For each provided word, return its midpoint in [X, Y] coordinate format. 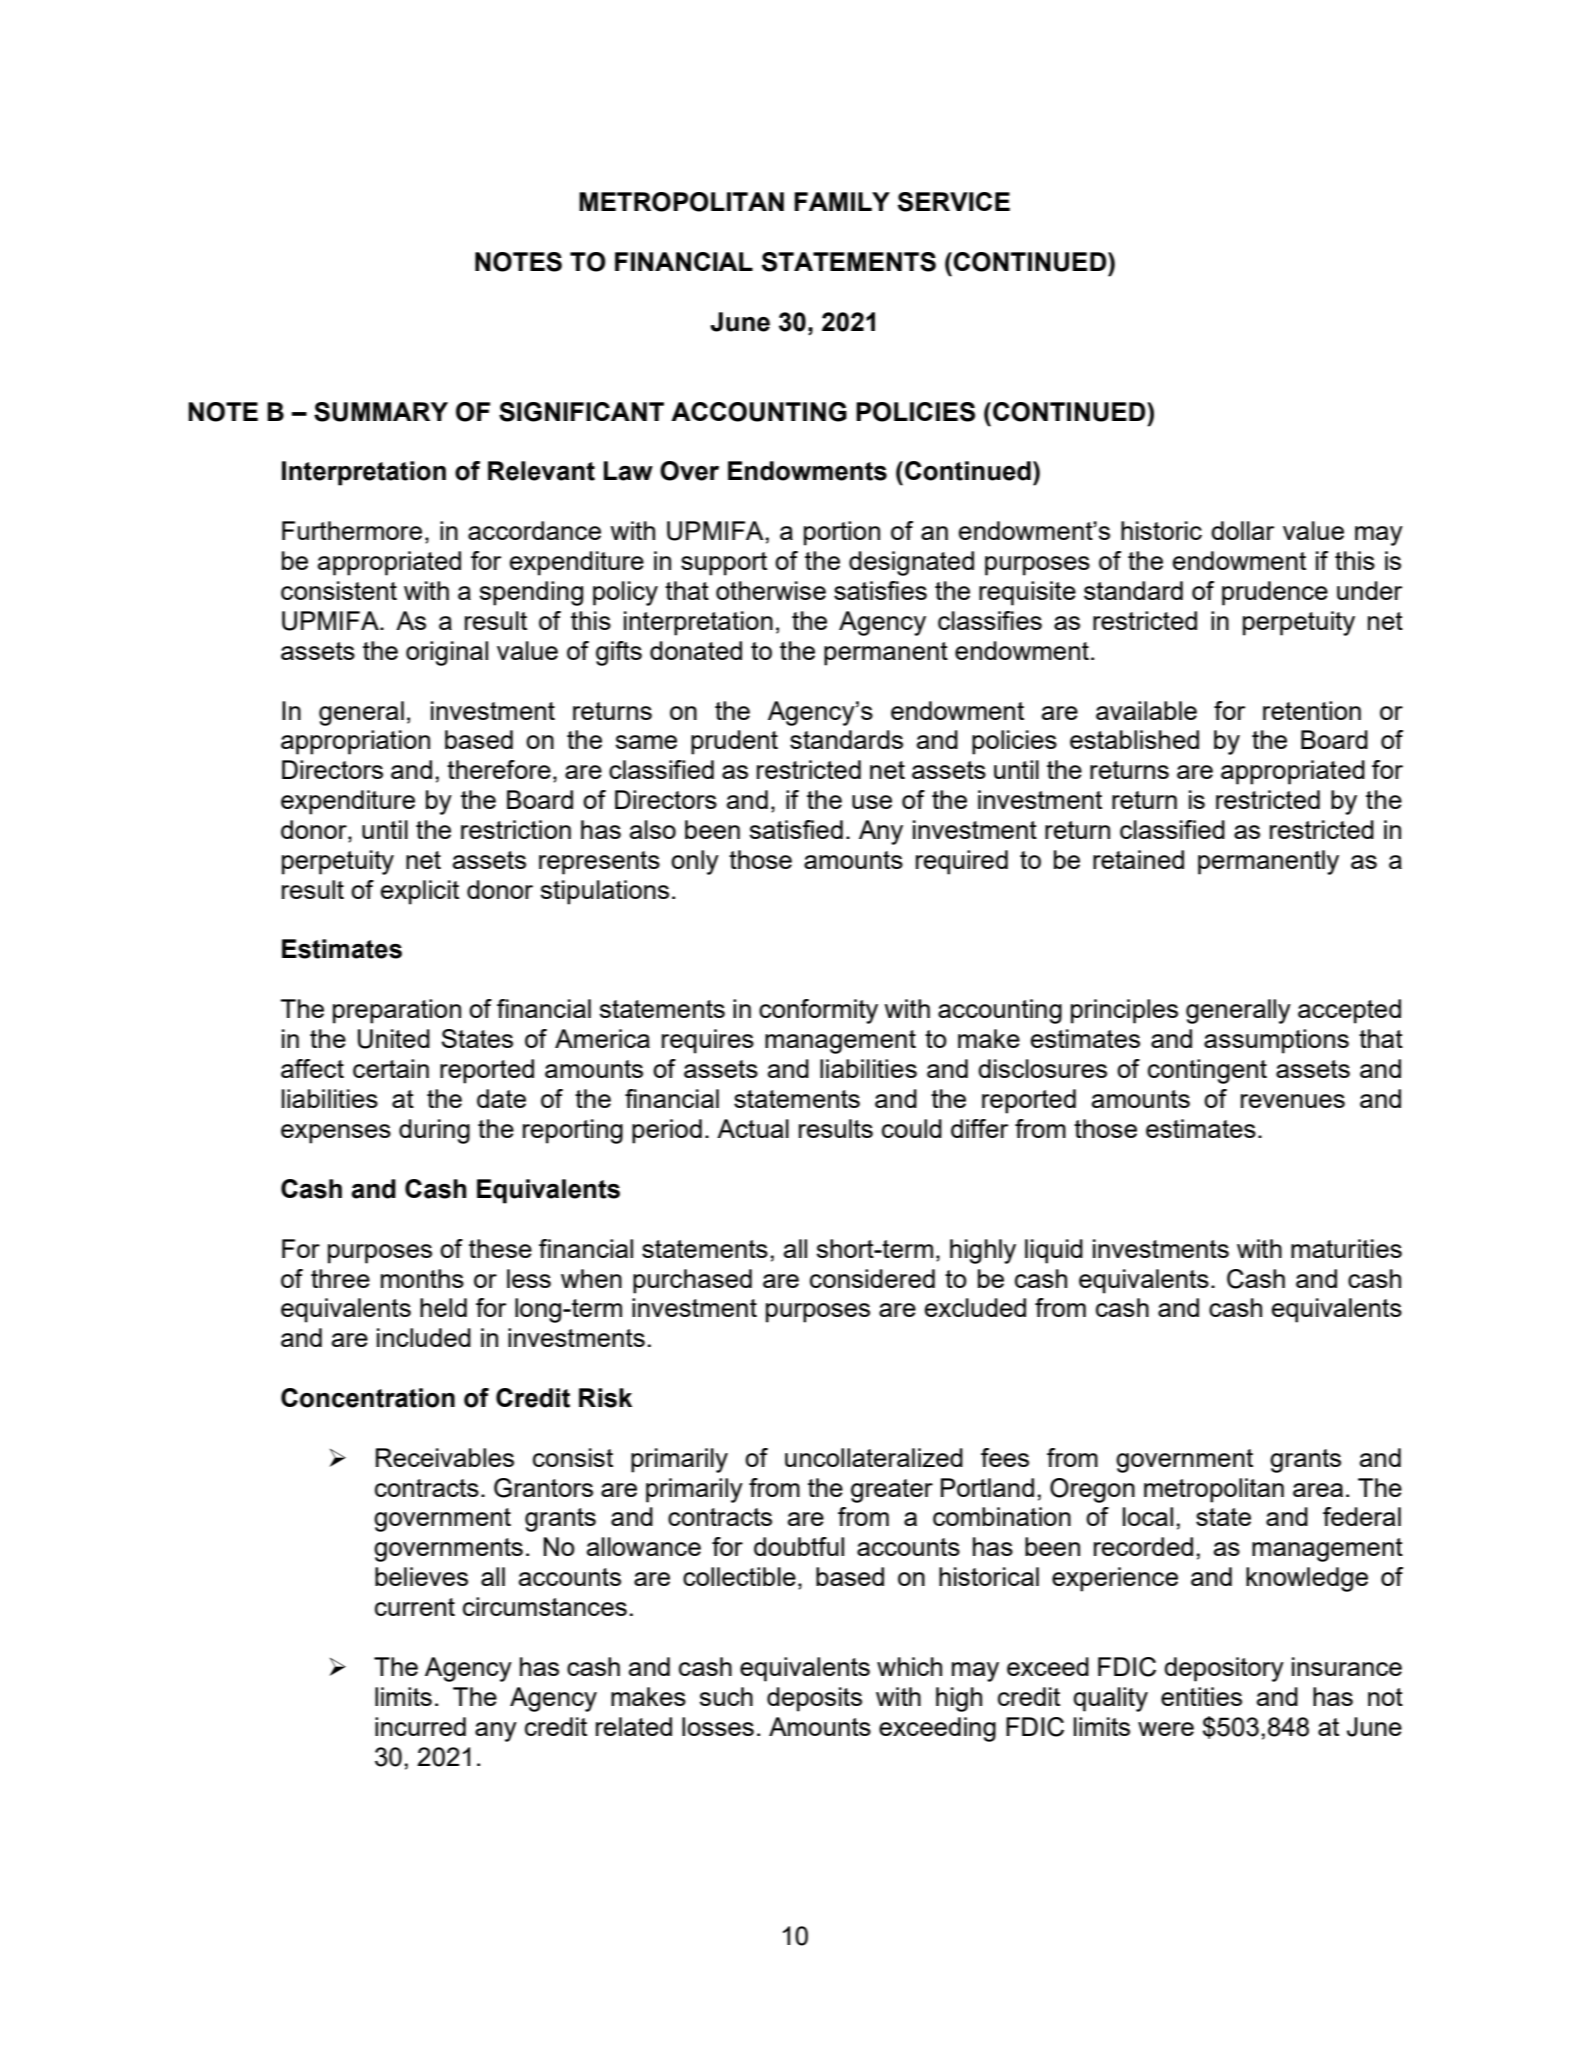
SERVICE [954, 202]
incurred [420, 1726]
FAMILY [842, 201]
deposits [814, 1699]
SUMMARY [381, 412]
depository [1224, 1669]
